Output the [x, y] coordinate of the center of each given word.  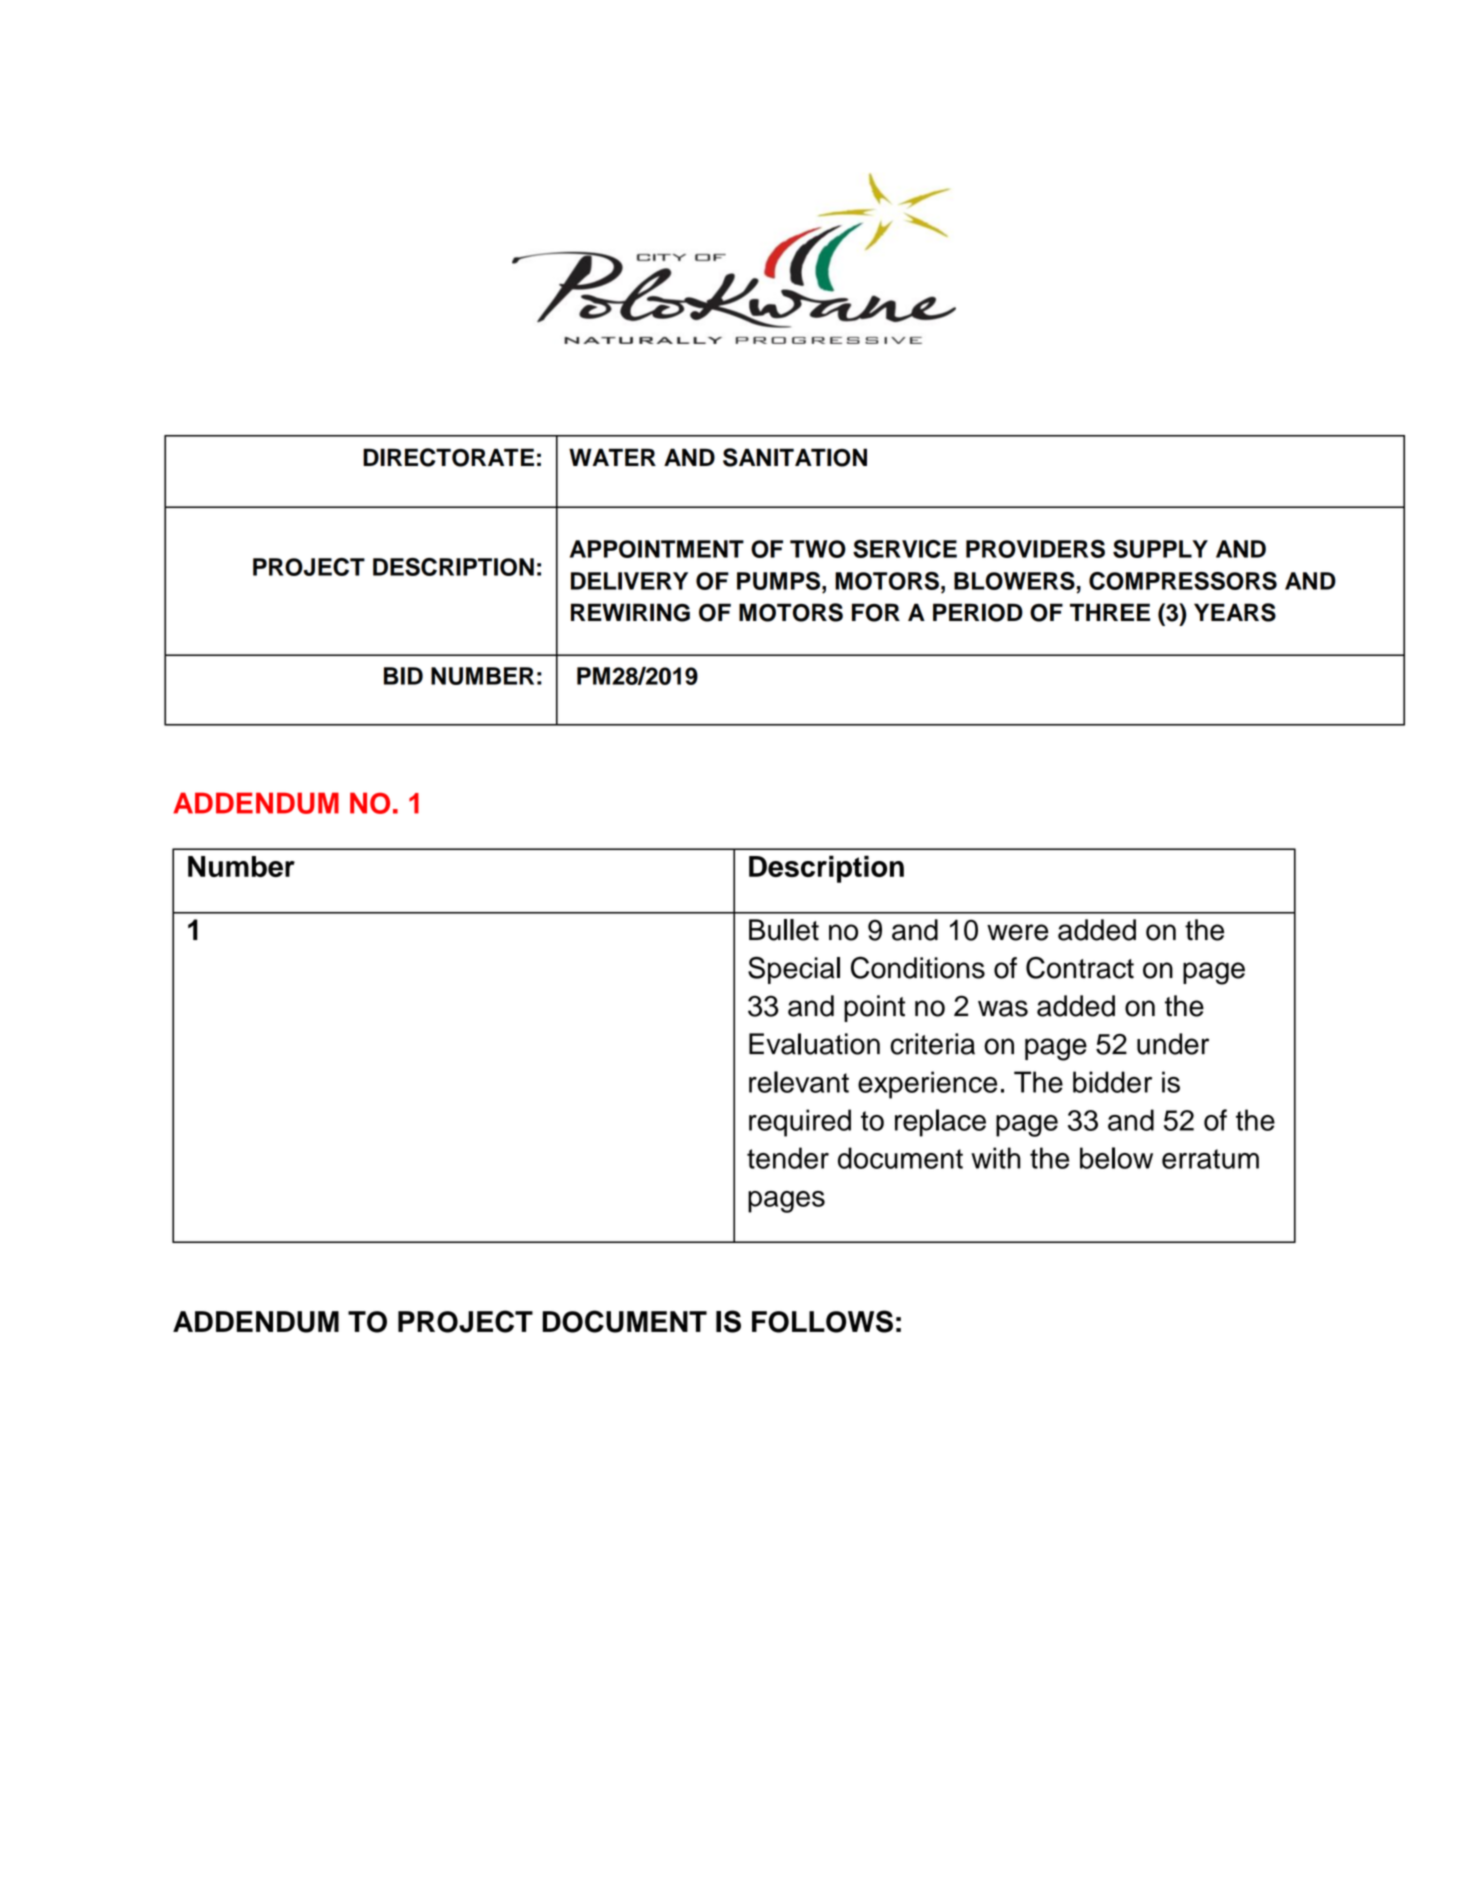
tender [788, 1158]
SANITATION [795, 457]
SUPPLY [1160, 549]
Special [794, 970]
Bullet [784, 930]
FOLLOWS [822, 1321]
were [1017, 932]
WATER [612, 457]
